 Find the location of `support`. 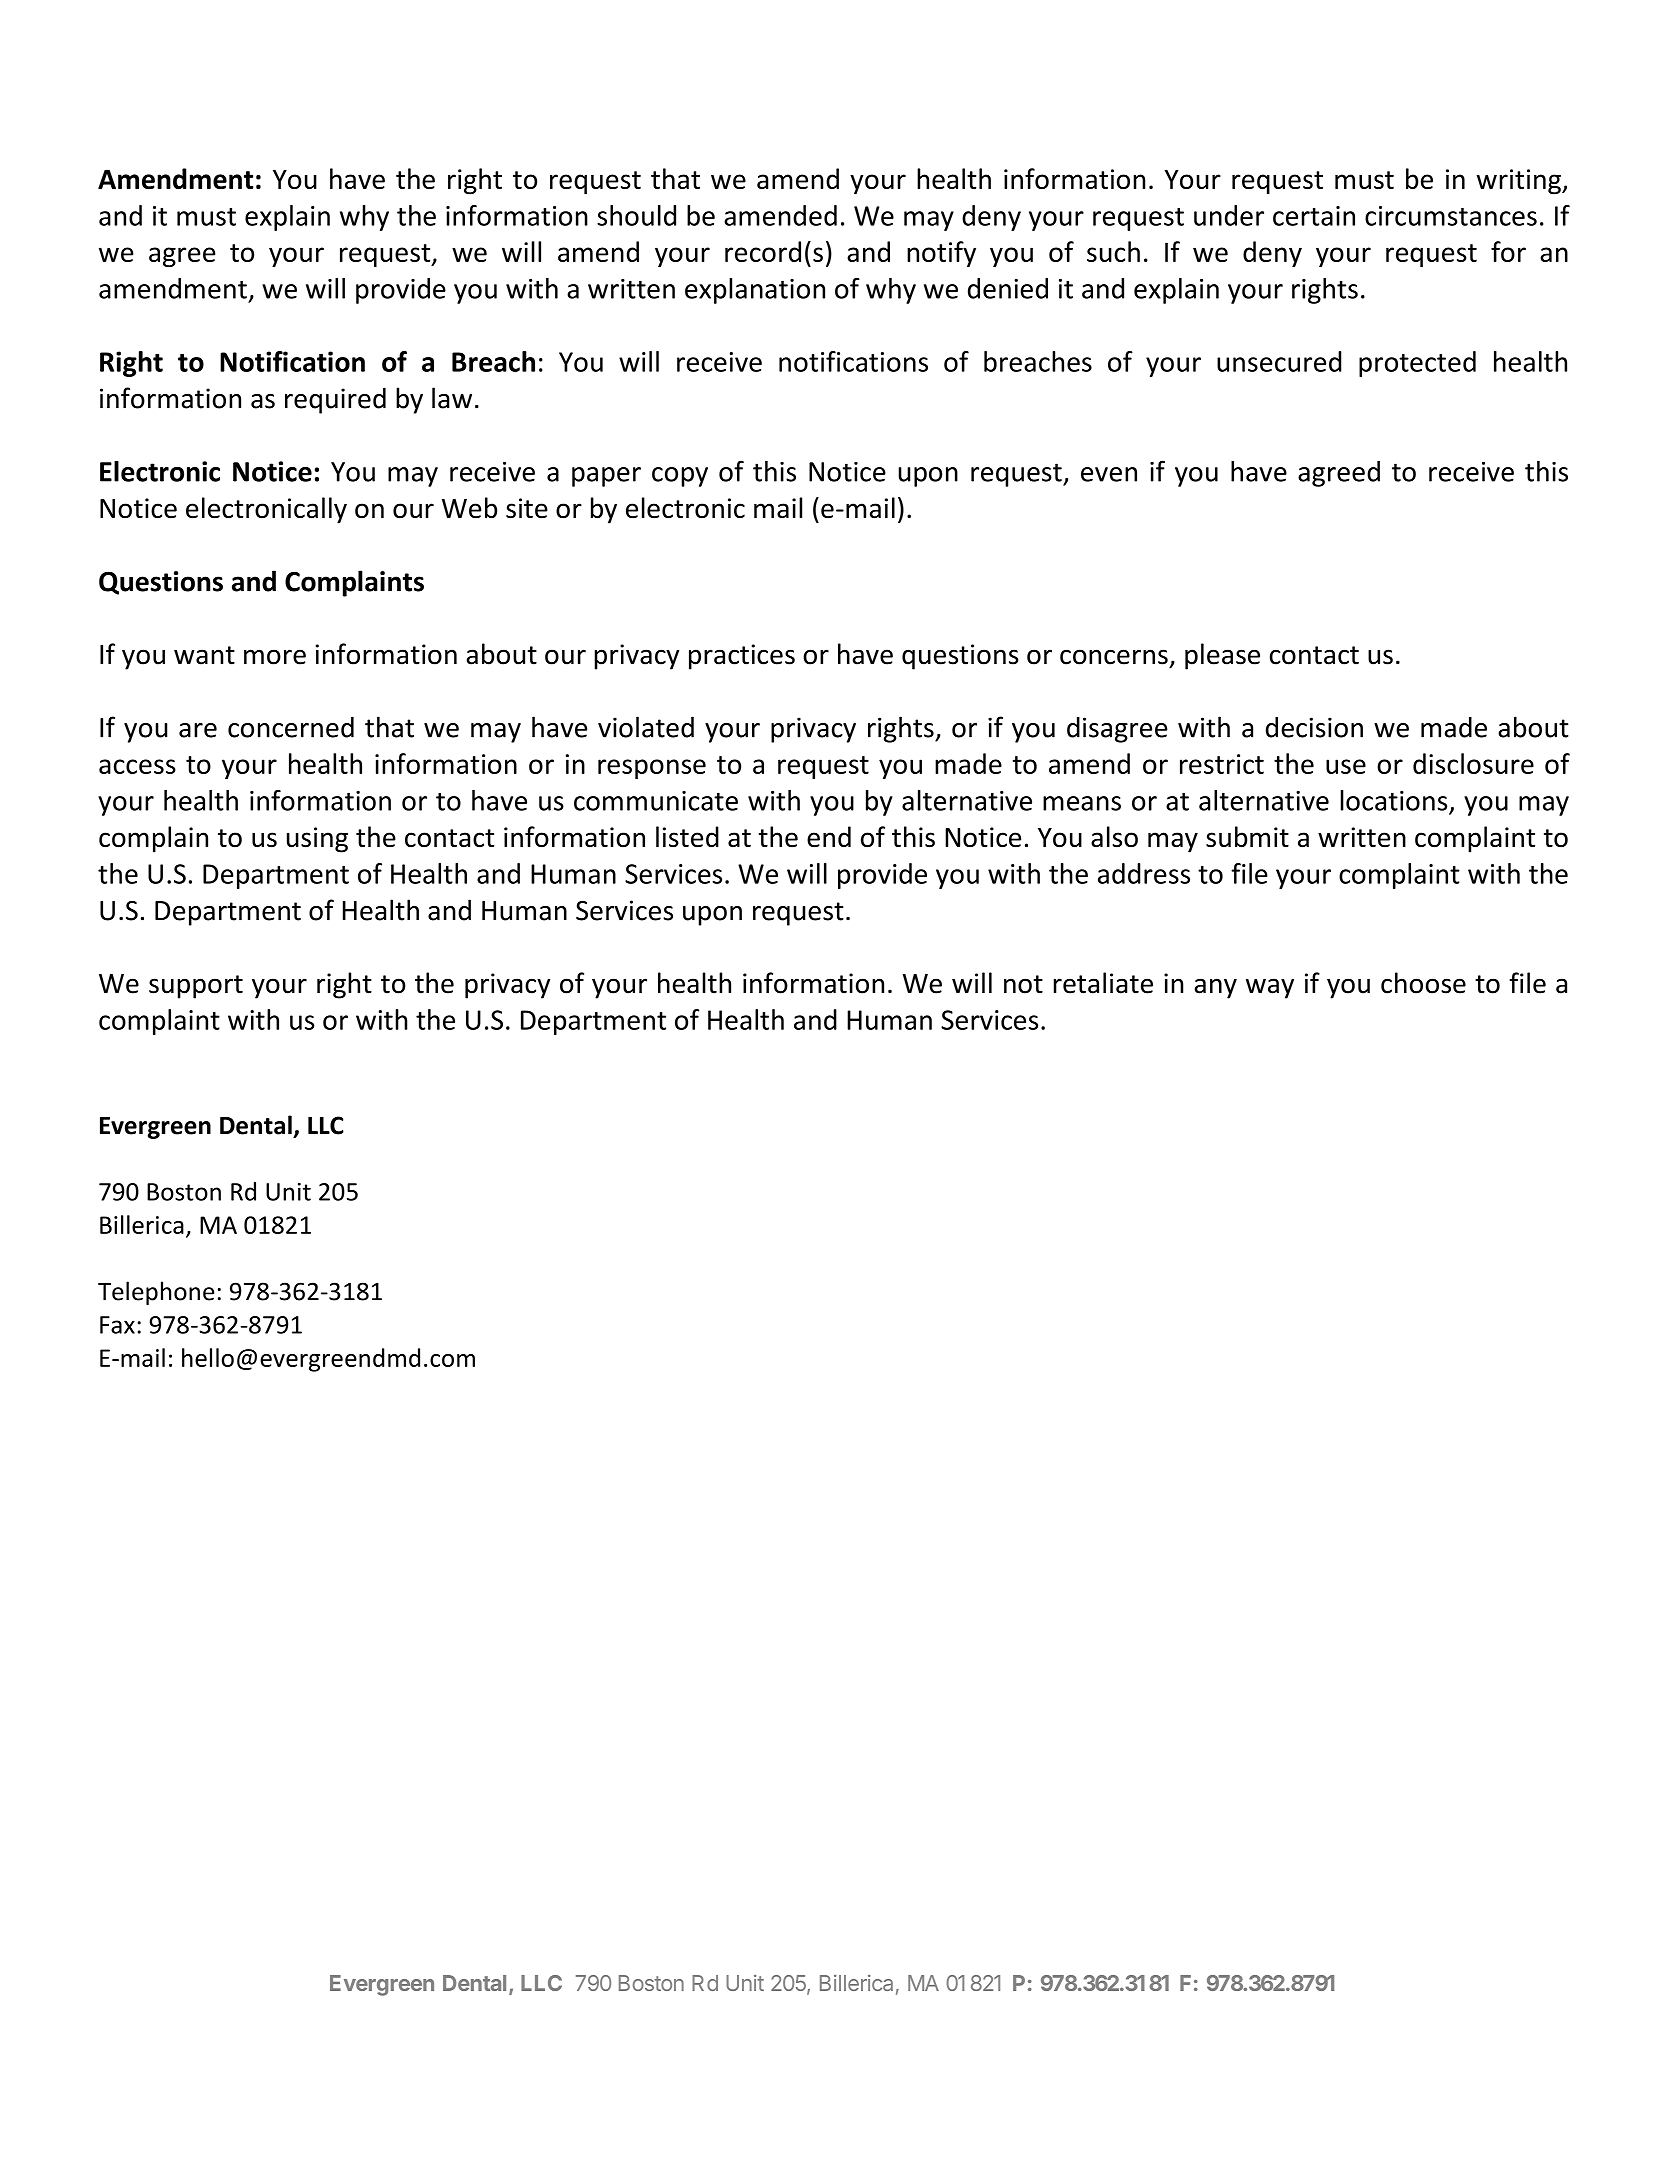

support is located at coordinates (196, 987).
